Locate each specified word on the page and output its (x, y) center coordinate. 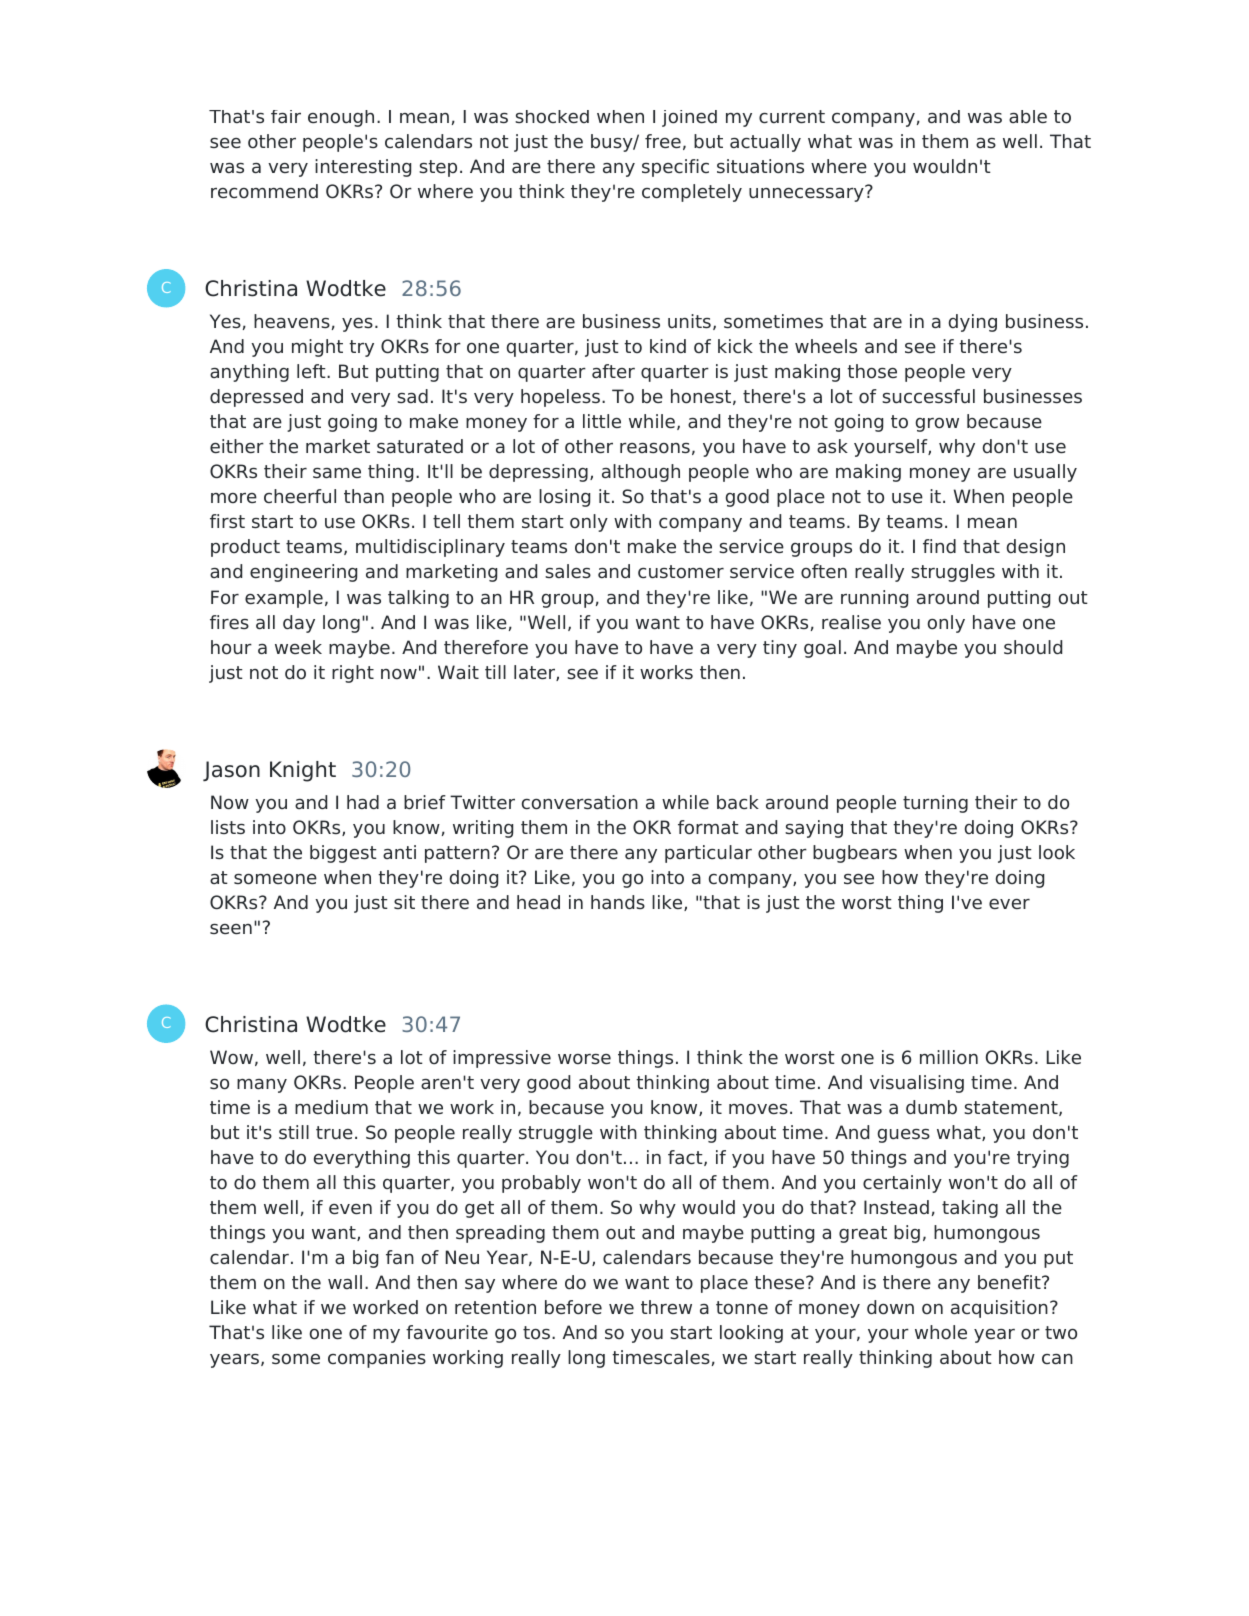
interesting (363, 168)
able (1028, 117)
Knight (303, 771)
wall (345, 1282)
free (663, 141)
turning (935, 804)
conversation (580, 802)
